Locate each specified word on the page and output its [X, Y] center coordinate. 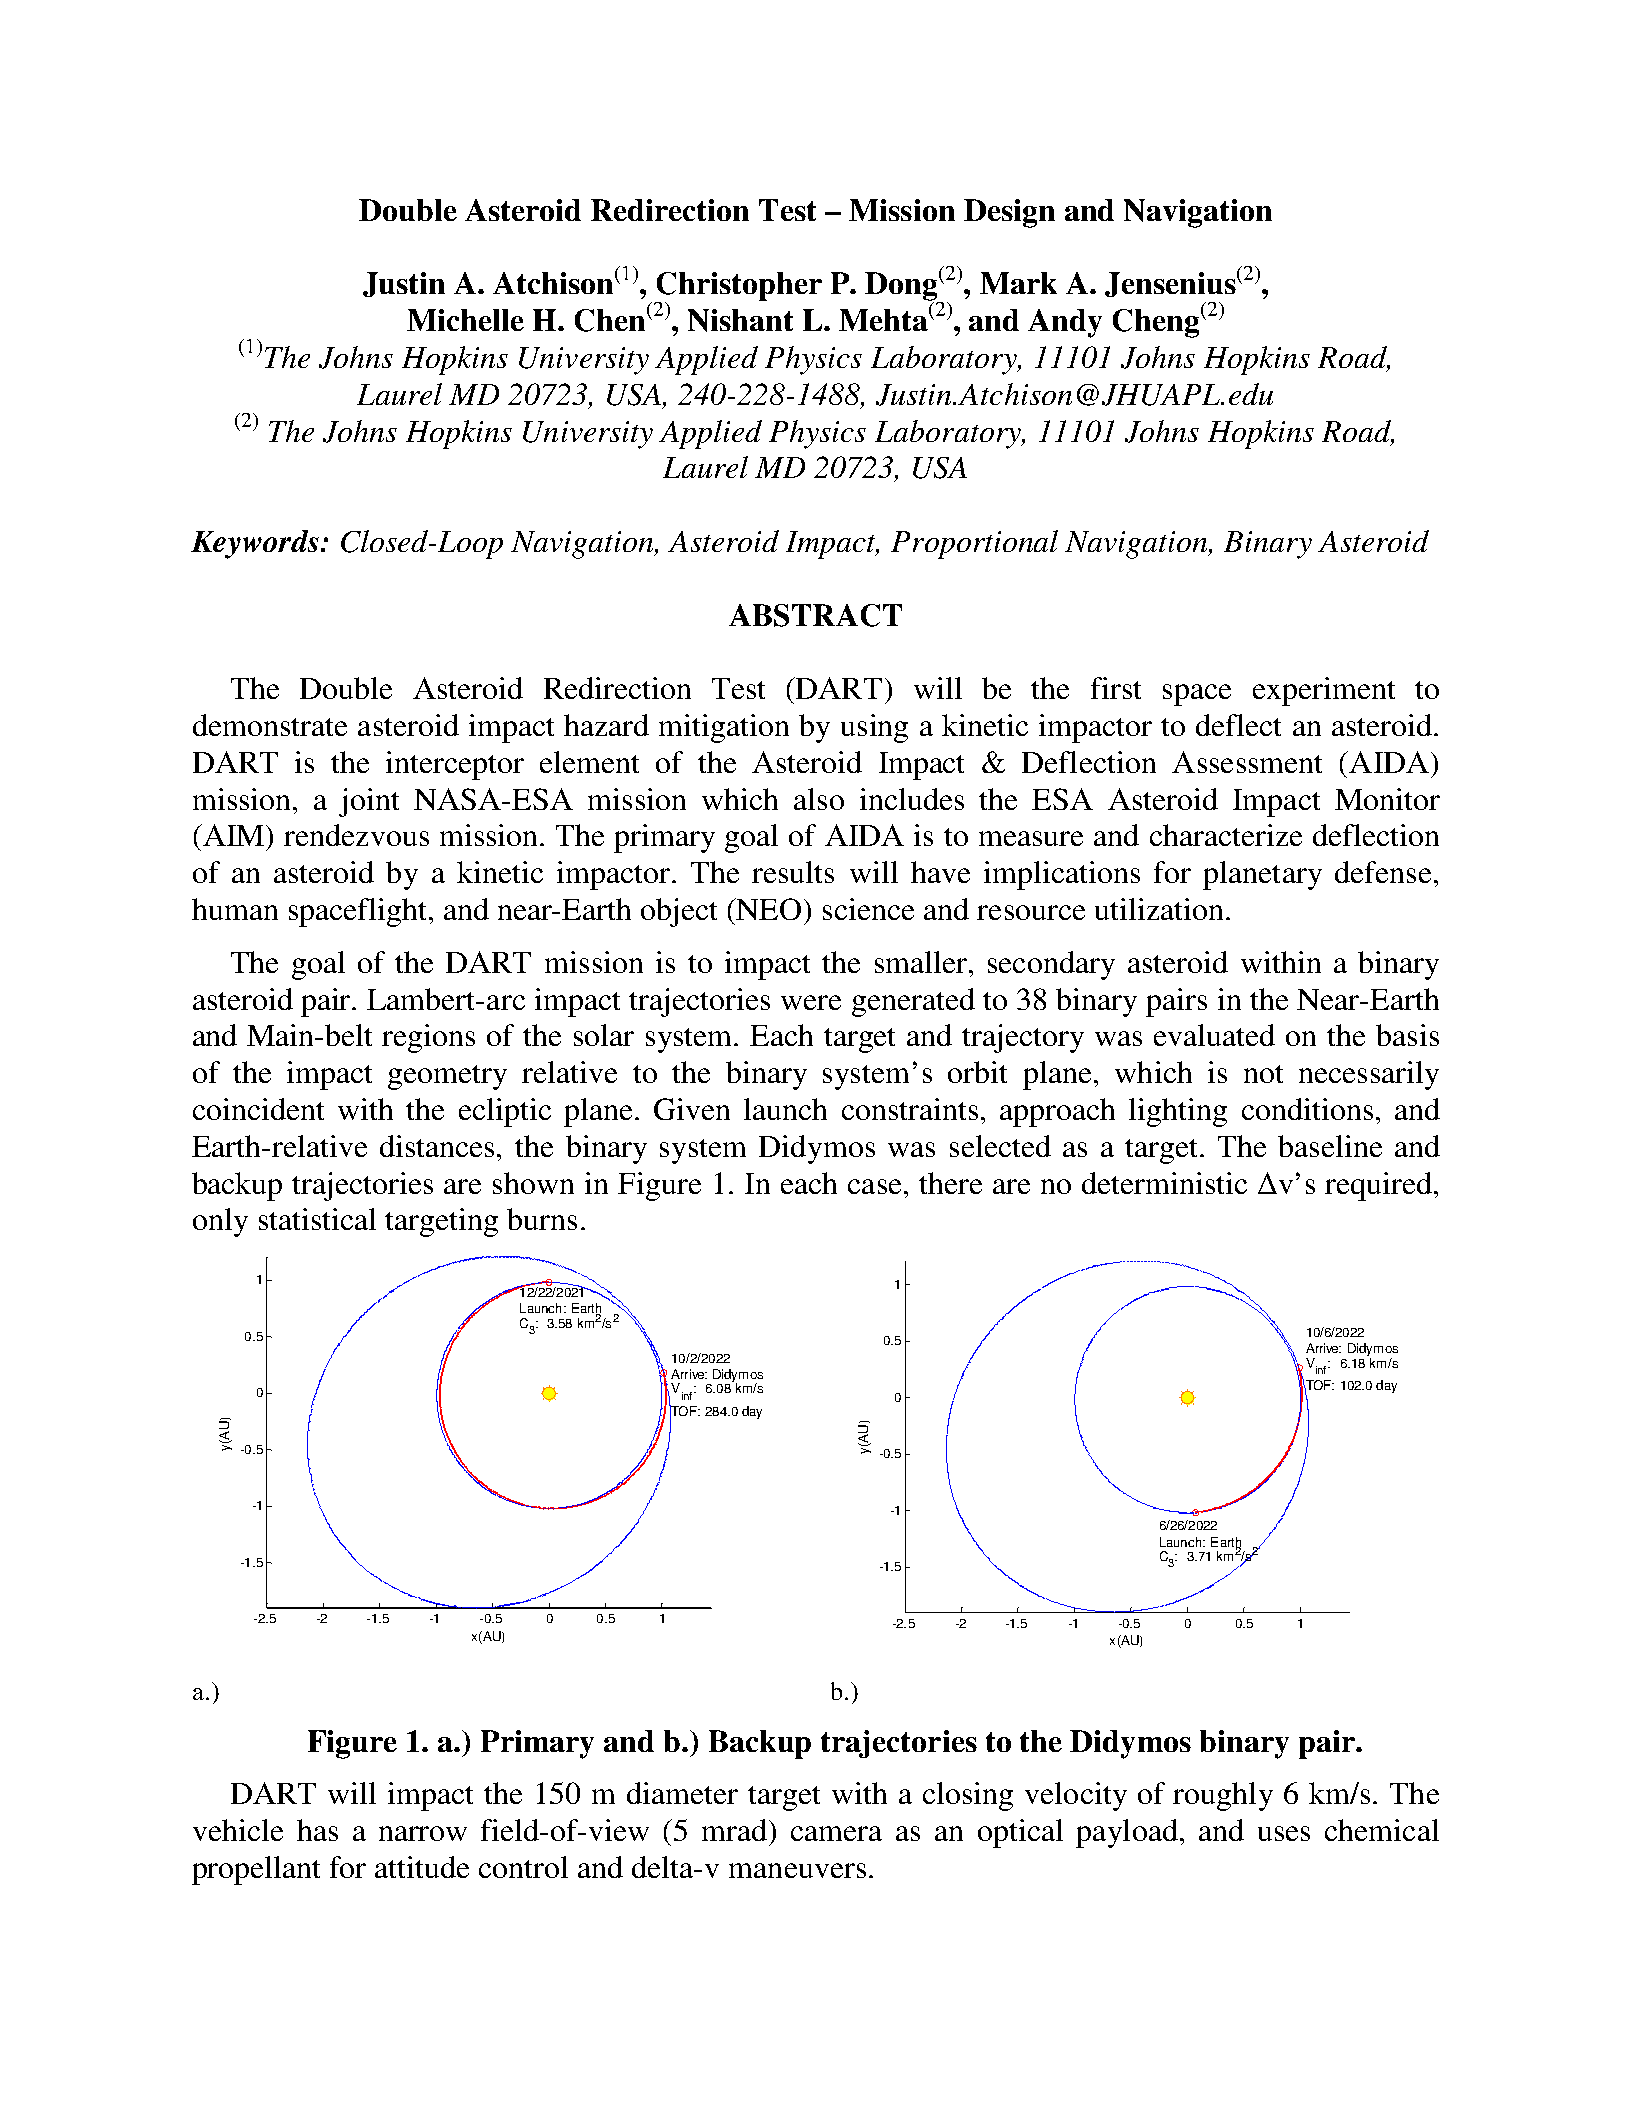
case [874, 1186]
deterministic [1164, 1183]
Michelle [465, 320]
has [317, 1830]
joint [369, 802]
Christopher [738, 287]
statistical [317, 1219]
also [819, 799]
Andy [1065, 323]
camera [836, 1833]
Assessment [1247, 762]
